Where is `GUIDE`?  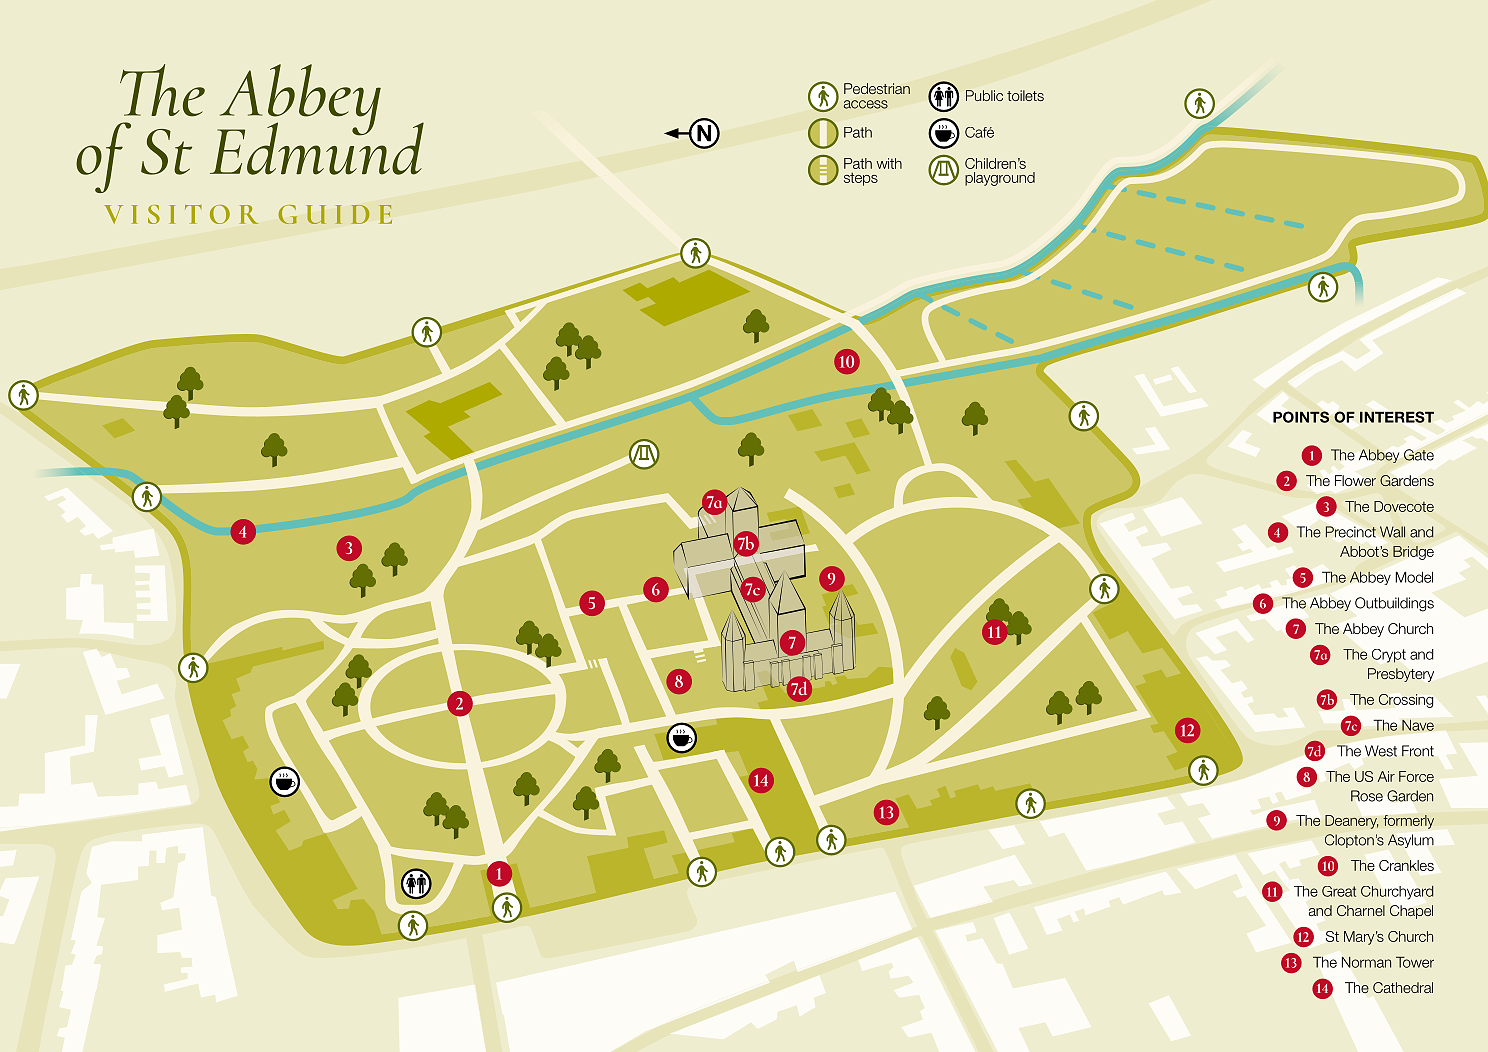
GUIDE is located at coordinates (335, 214).
